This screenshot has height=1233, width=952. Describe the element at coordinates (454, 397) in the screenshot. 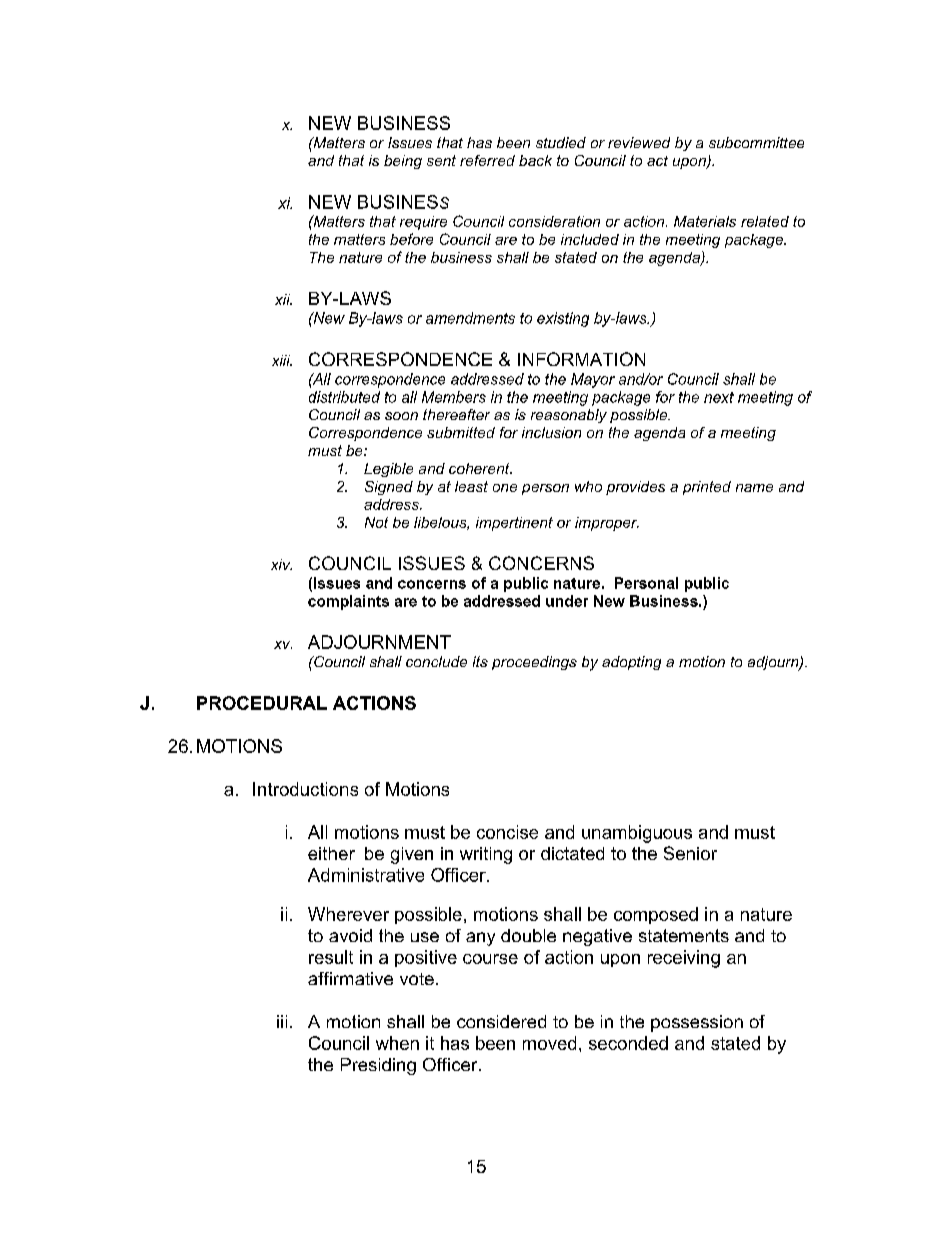

I see `Members` at that location.
